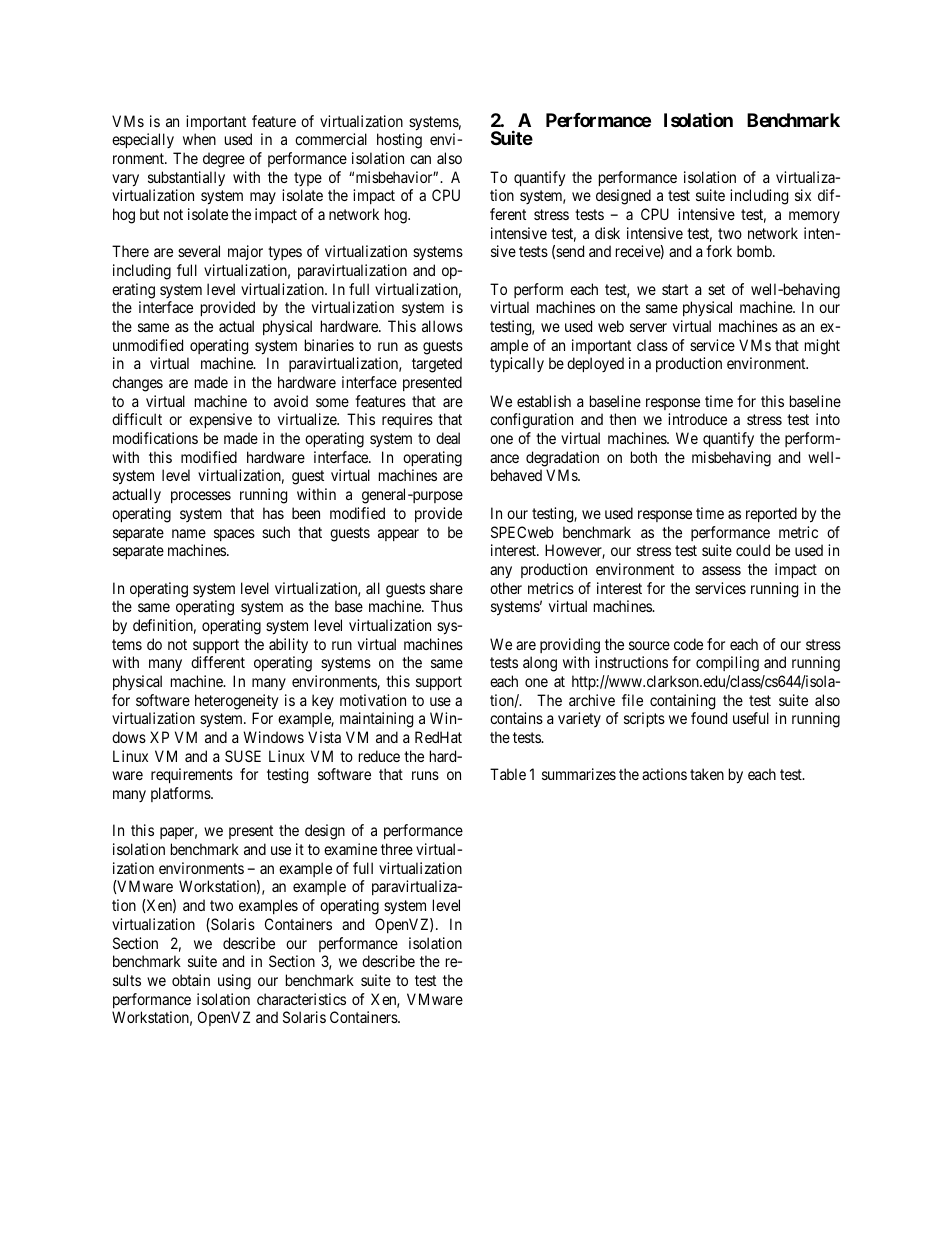  I want to click on spaces, so click(234, 535).
